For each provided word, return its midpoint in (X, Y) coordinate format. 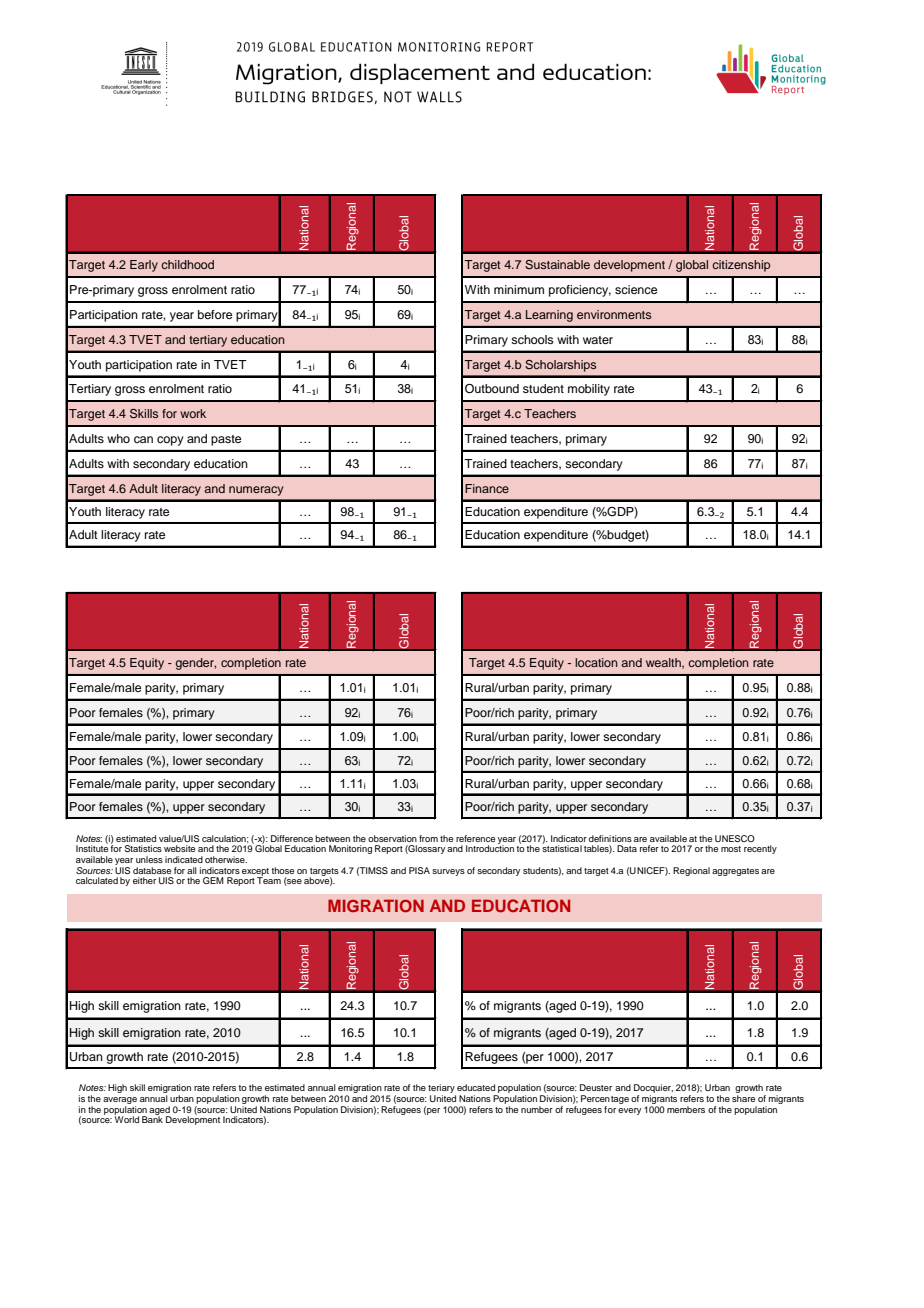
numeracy (256, 491)
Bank (152, 1118)
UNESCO (735, 838)
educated (476, 1087)
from (428, 838)
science (636, 289)
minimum (519, 289)
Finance (487, 488)
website (179, 848)
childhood (187, 264)
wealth (664, 663)
